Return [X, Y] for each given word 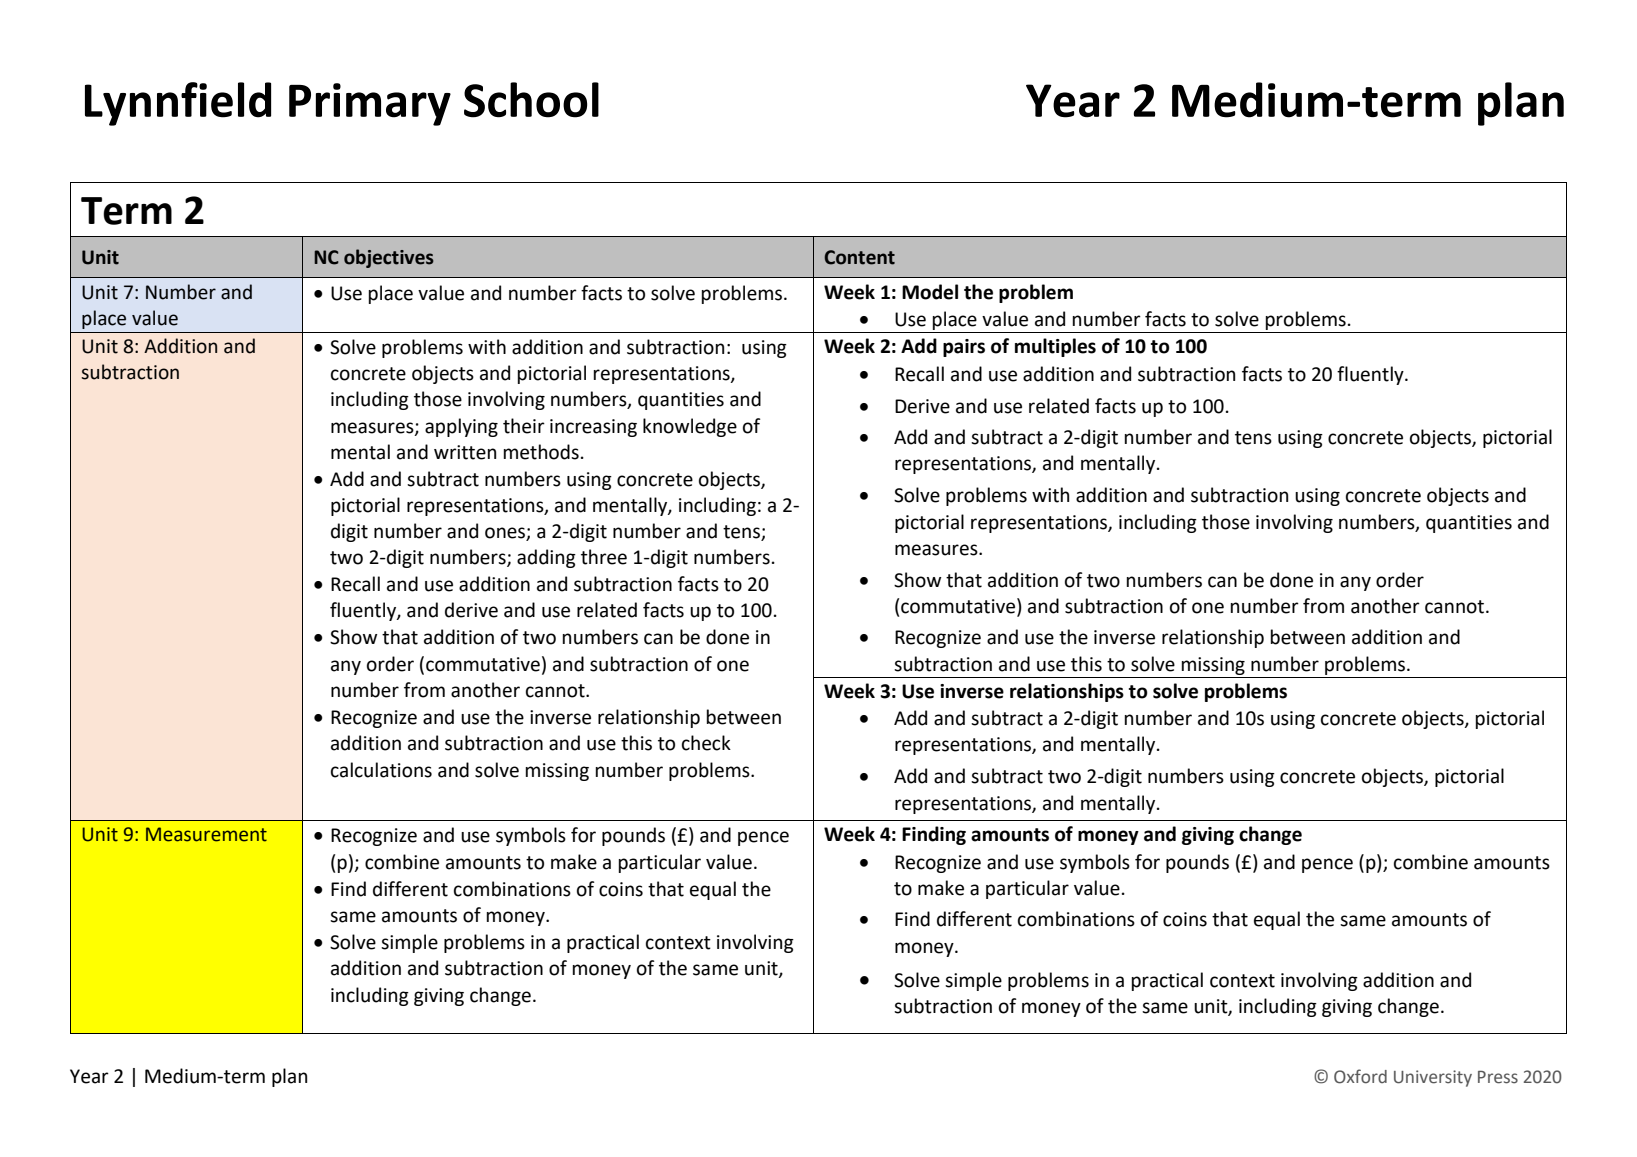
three [604, 557]
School [531, 100]
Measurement [206, 834]
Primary [370, 104]
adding [546, 558]
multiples [1055, 347]
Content [859, 257]
